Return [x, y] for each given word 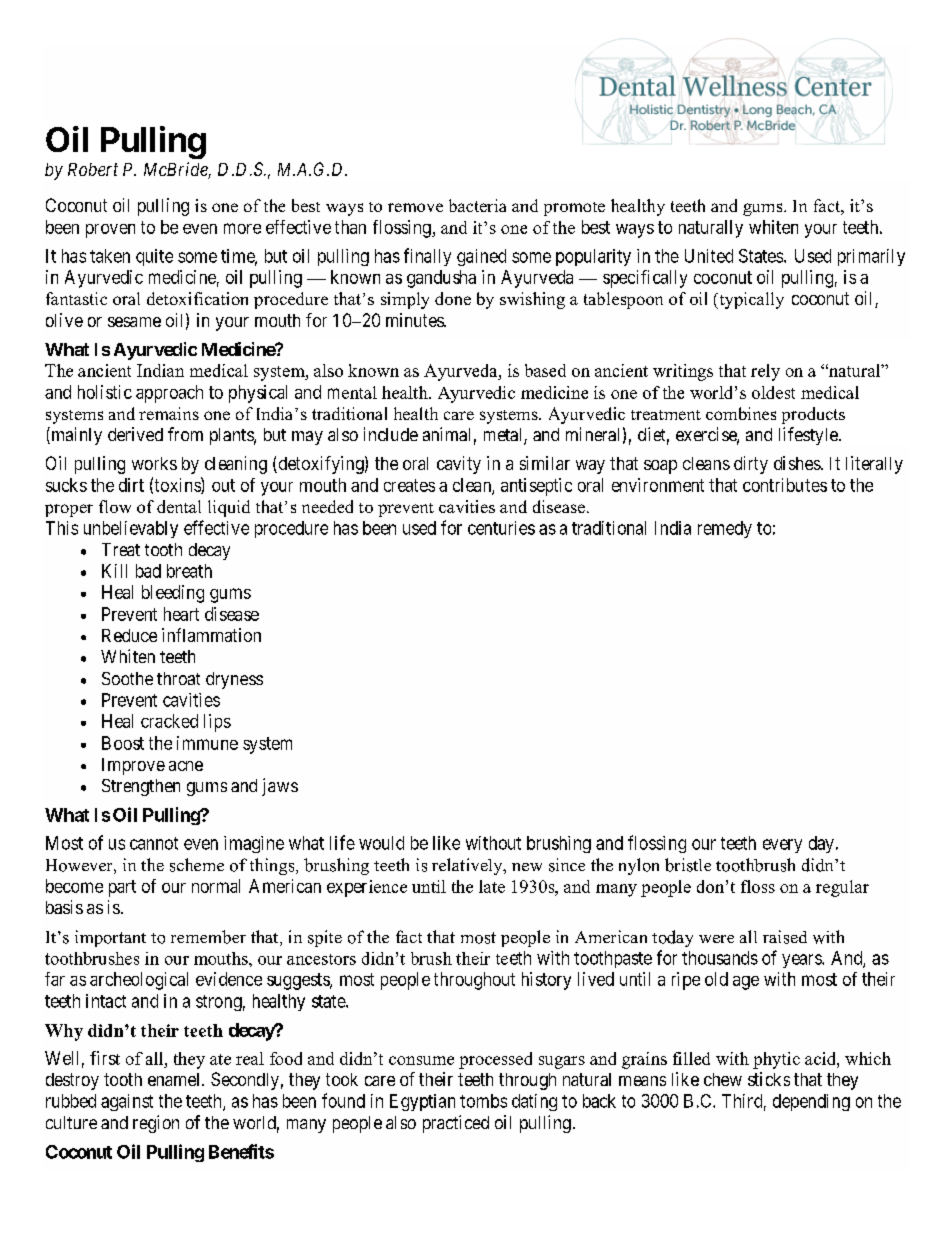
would [381, 843]
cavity [459, 465]
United [709, 256]
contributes [785, 485]
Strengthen [141, 787]
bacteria [477, 205]
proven [110, 231]
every [782, 846]
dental [179, 506]
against [127, 1102]
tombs [483, 1101]
